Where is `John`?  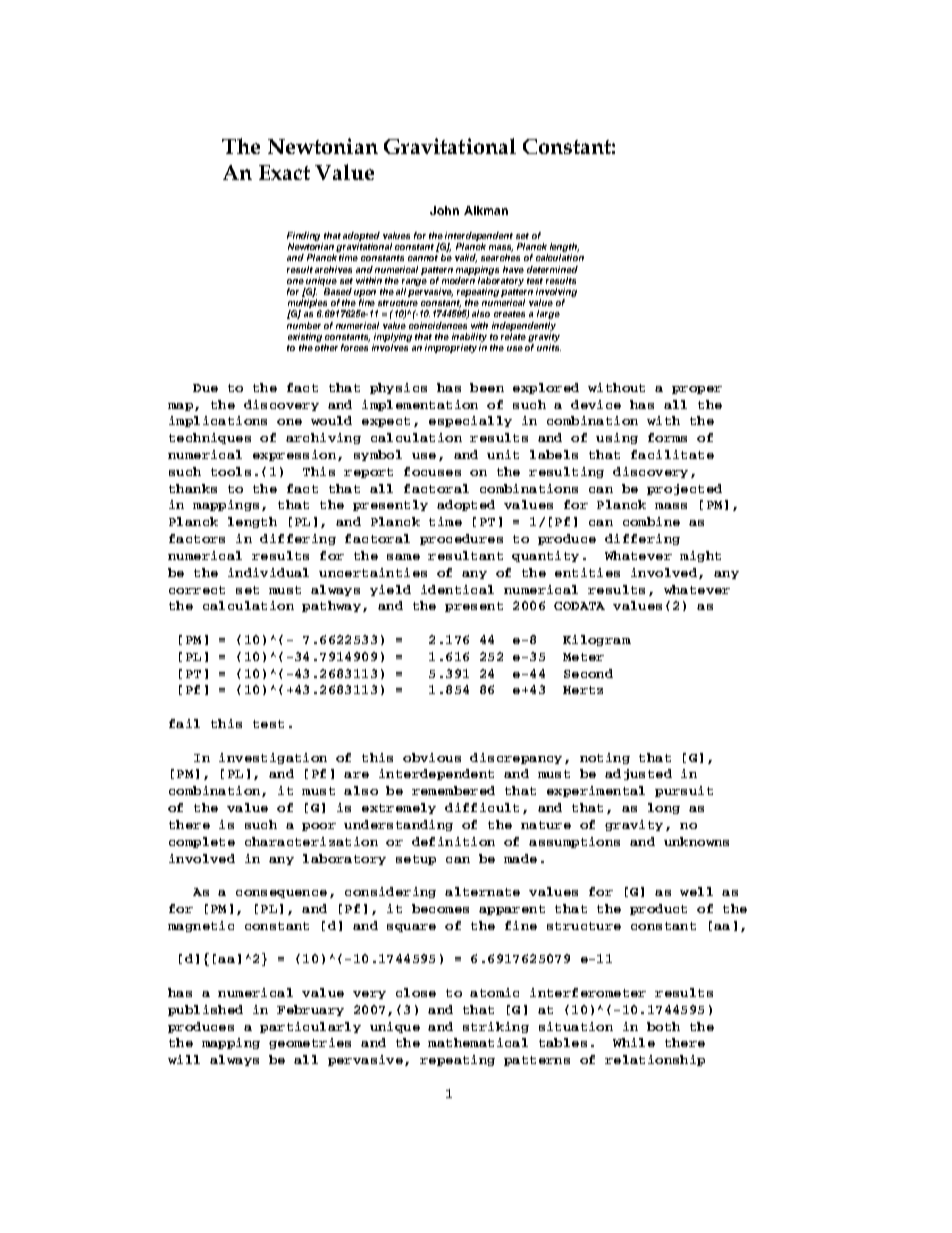 John is located at coordinates (444, 210).
